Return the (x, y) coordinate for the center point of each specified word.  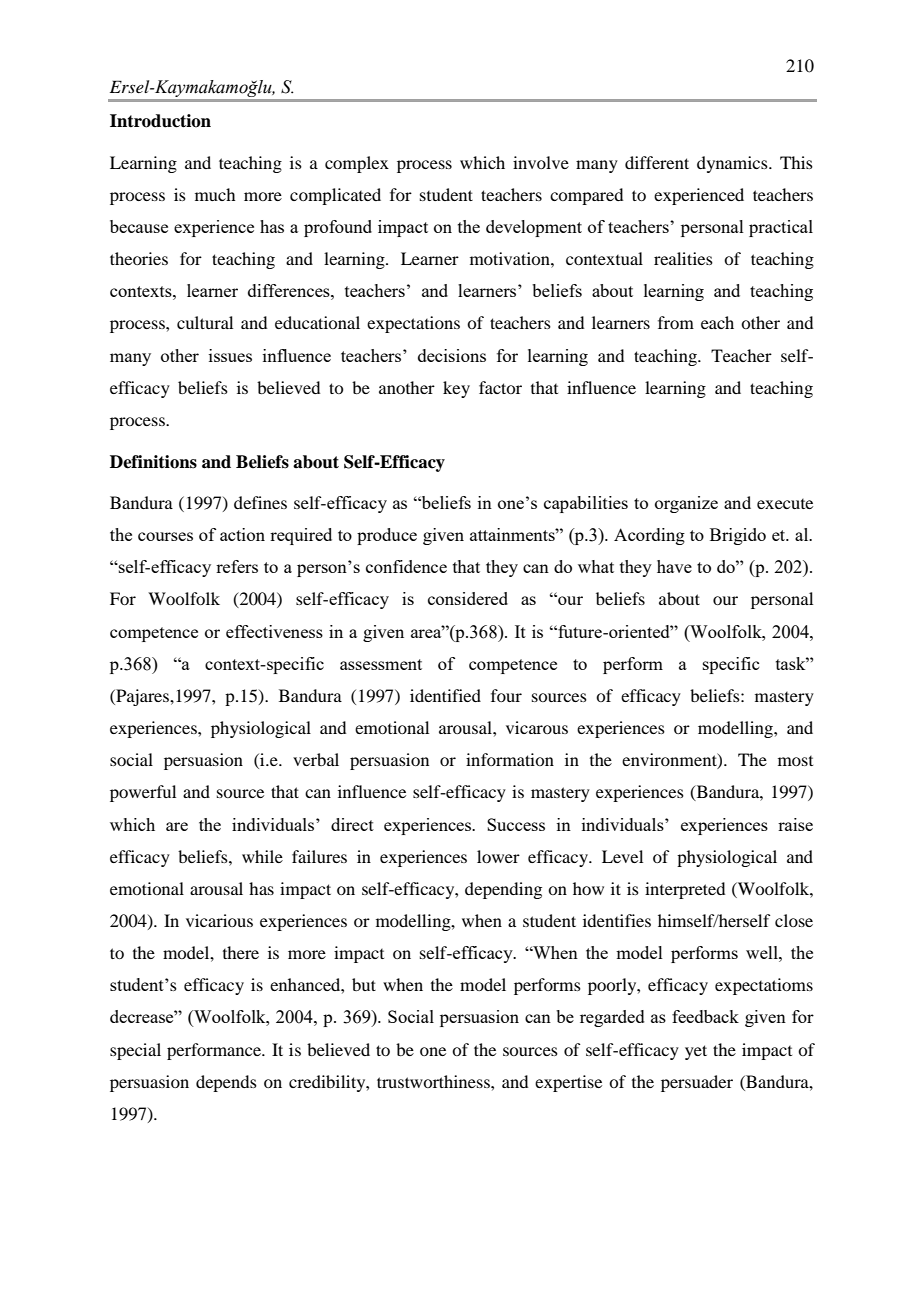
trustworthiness (434, 1081)
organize (686, 504)
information (510, 759)
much (215, 194)
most (795, 761)
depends (226, 1083)
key (456, 389)
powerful (143, 793)
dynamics (733, 164)
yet (696, 1052)
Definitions (153, 462)
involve (541, 162)
